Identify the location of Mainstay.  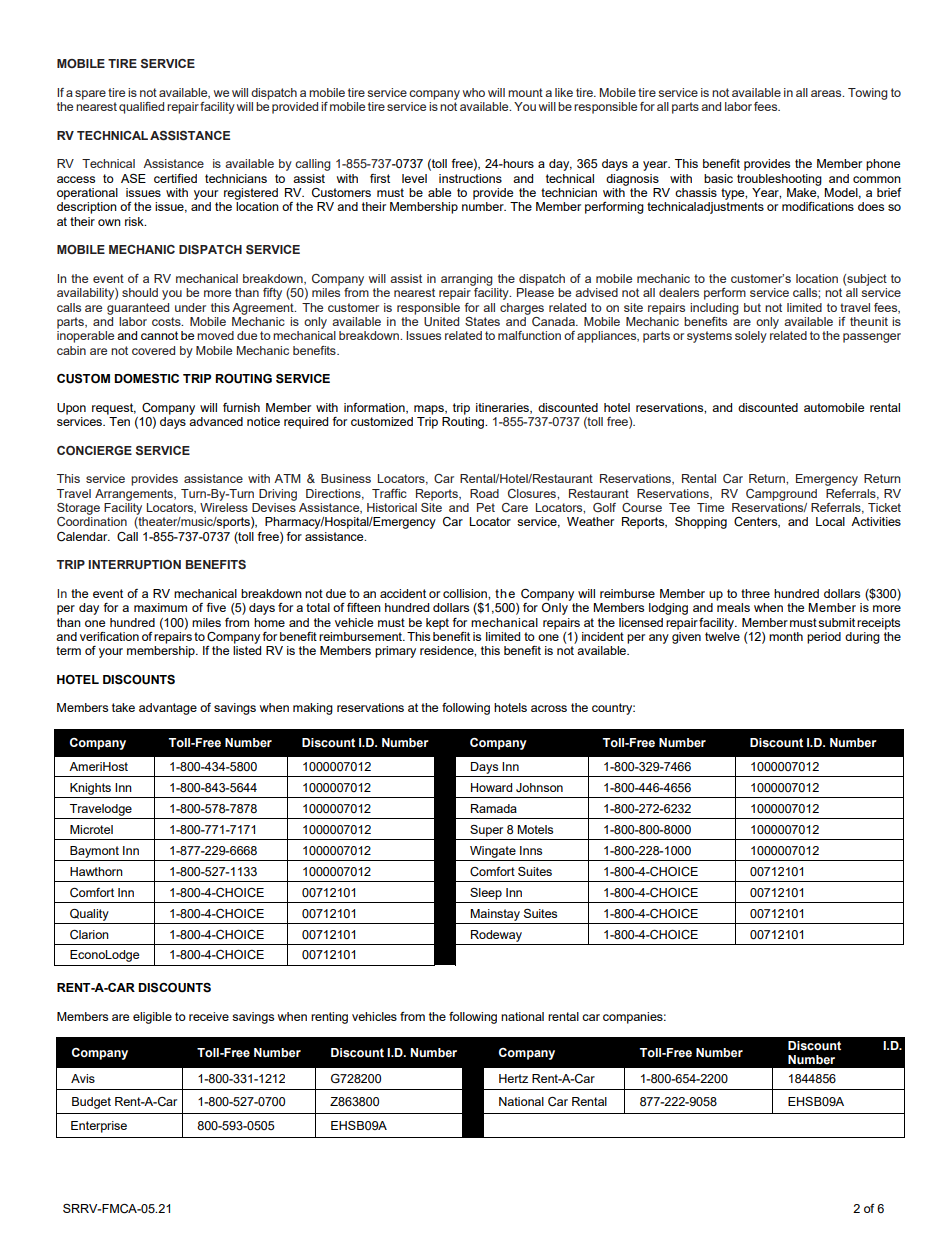
(495, 915).
